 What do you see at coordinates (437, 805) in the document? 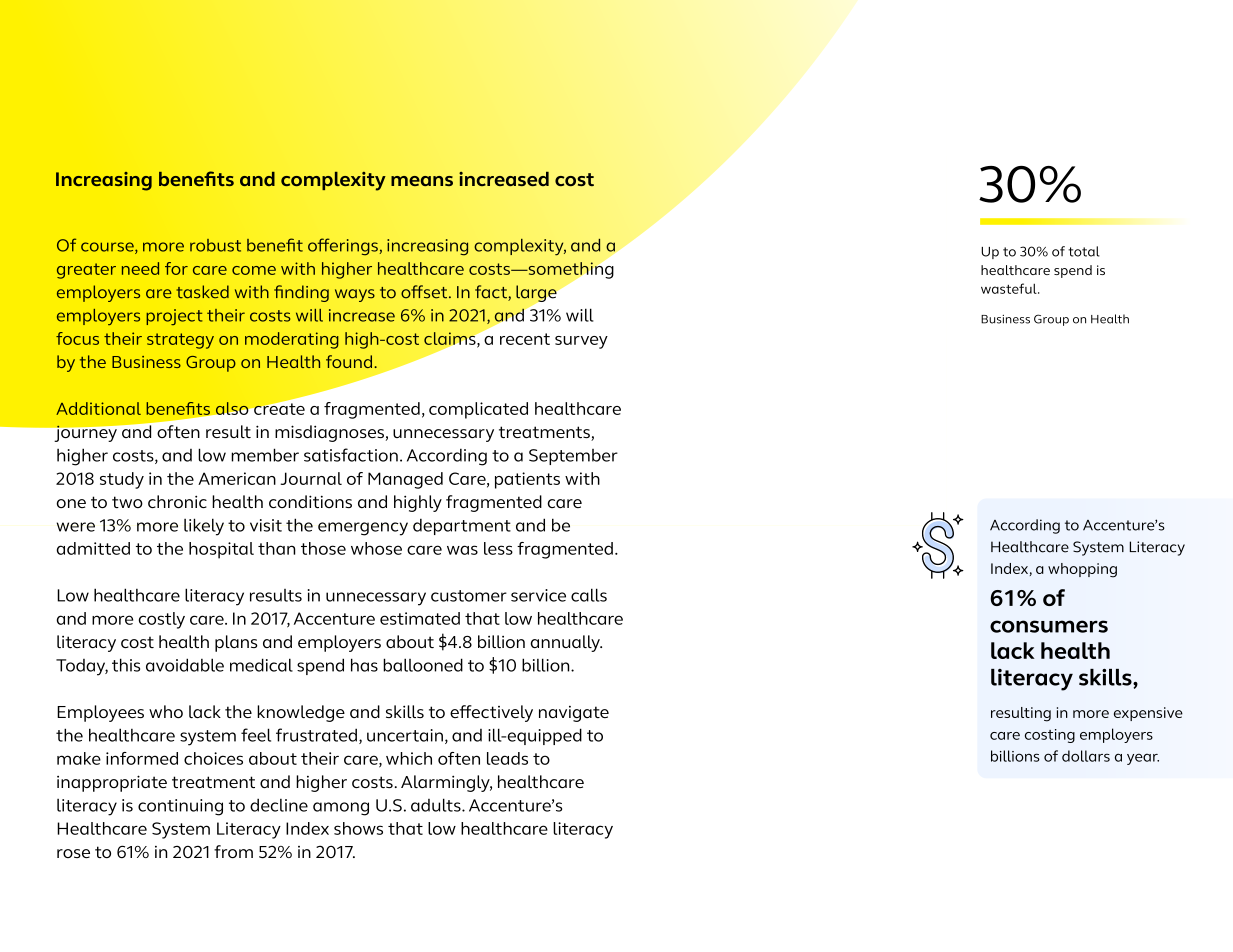
I see `adults` at bounding box center [437, 805].
